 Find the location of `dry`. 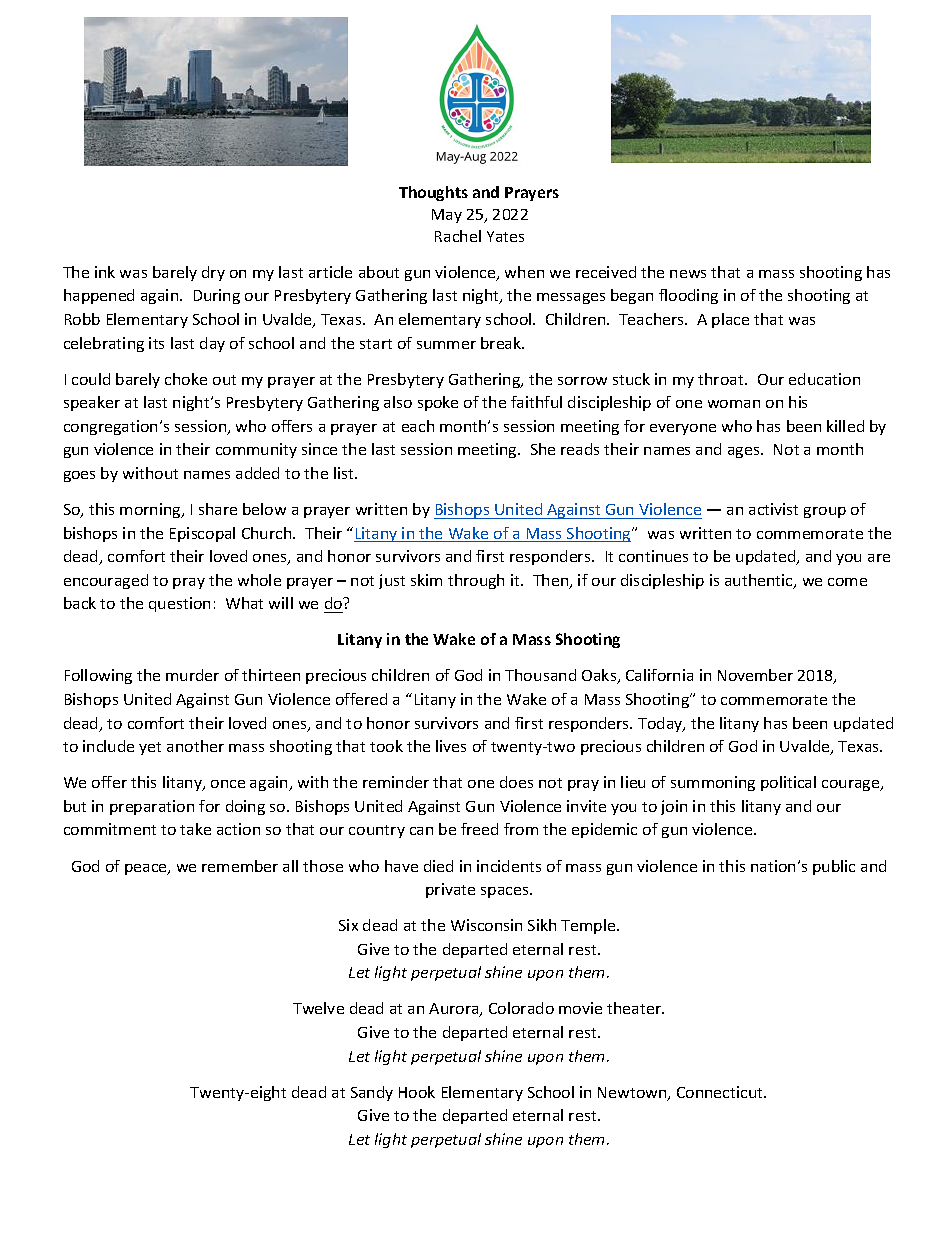

dry is located at coordinates (213, 273).
